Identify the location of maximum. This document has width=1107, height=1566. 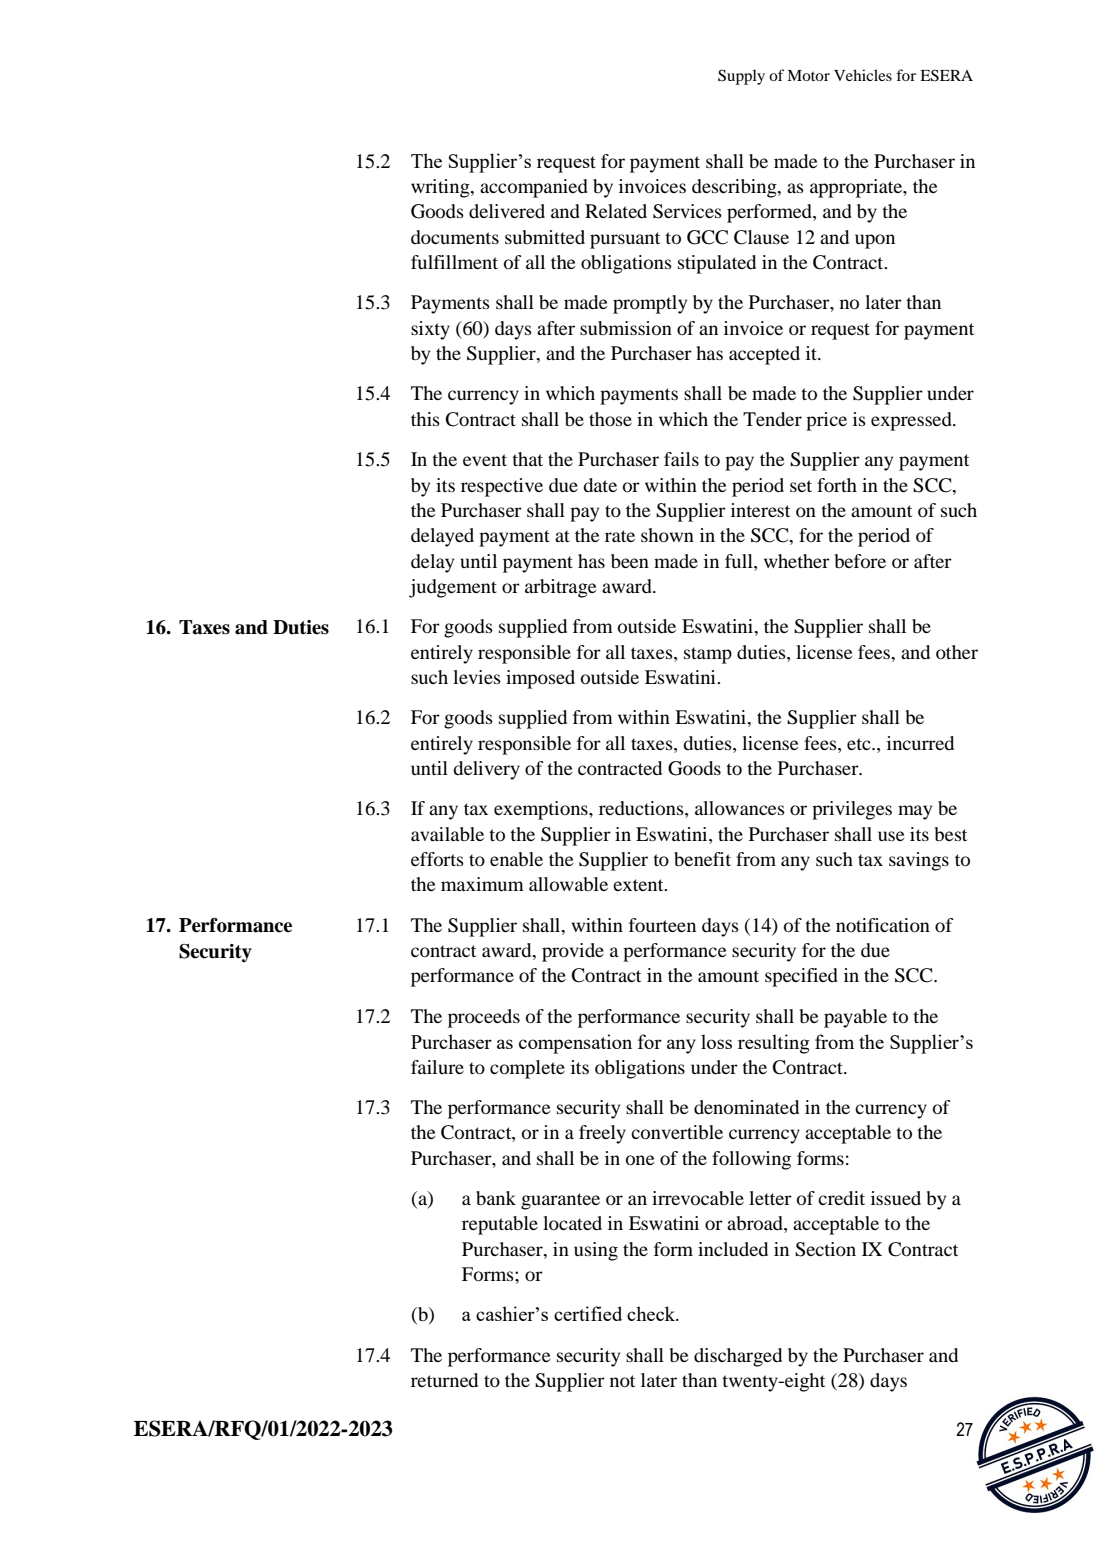
(482, 884).
